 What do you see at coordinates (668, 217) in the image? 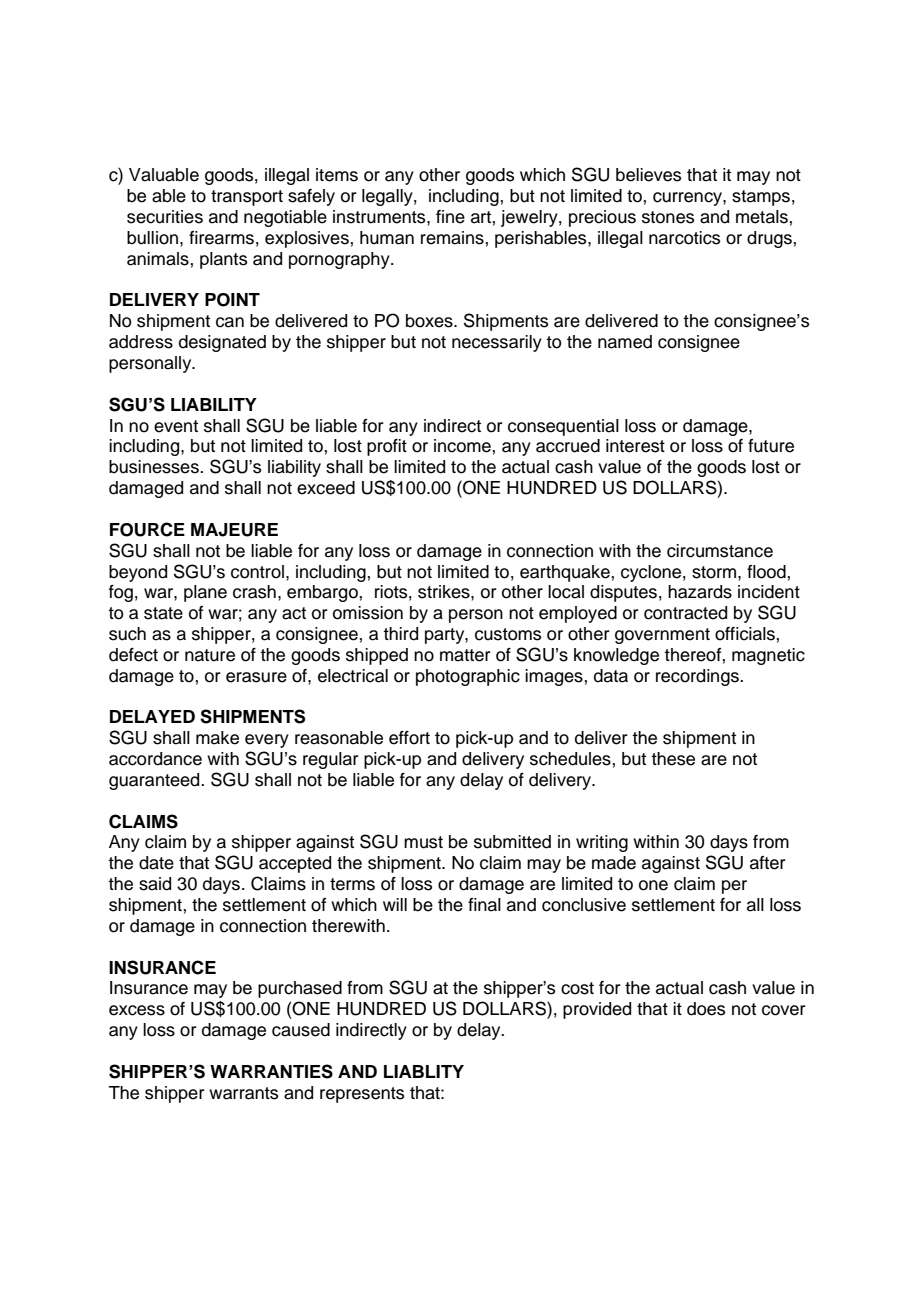
I see `stones` at bounding box center [668, 217].
